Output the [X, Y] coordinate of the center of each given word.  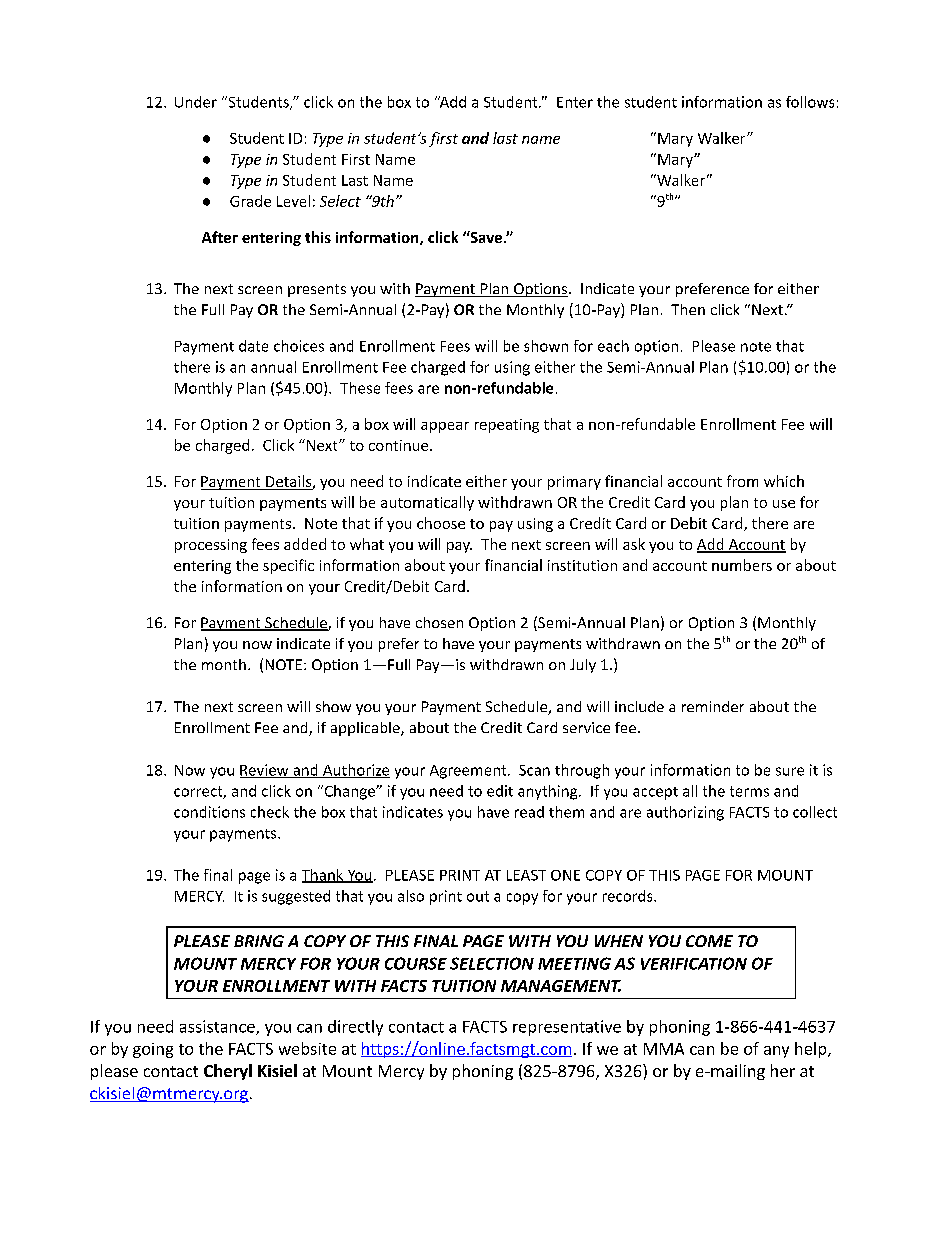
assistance [218, 1027]
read [529, 812]
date [253, 346]
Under [196, 102]
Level [293, 201]
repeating [507, 426]
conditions [209, 812]
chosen [439, 622]
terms [749, 791]
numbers [742, 565]
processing [211, 546]
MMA [664, 1049]
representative [567, 1028]
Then [688, 309]
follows [810, 102]
